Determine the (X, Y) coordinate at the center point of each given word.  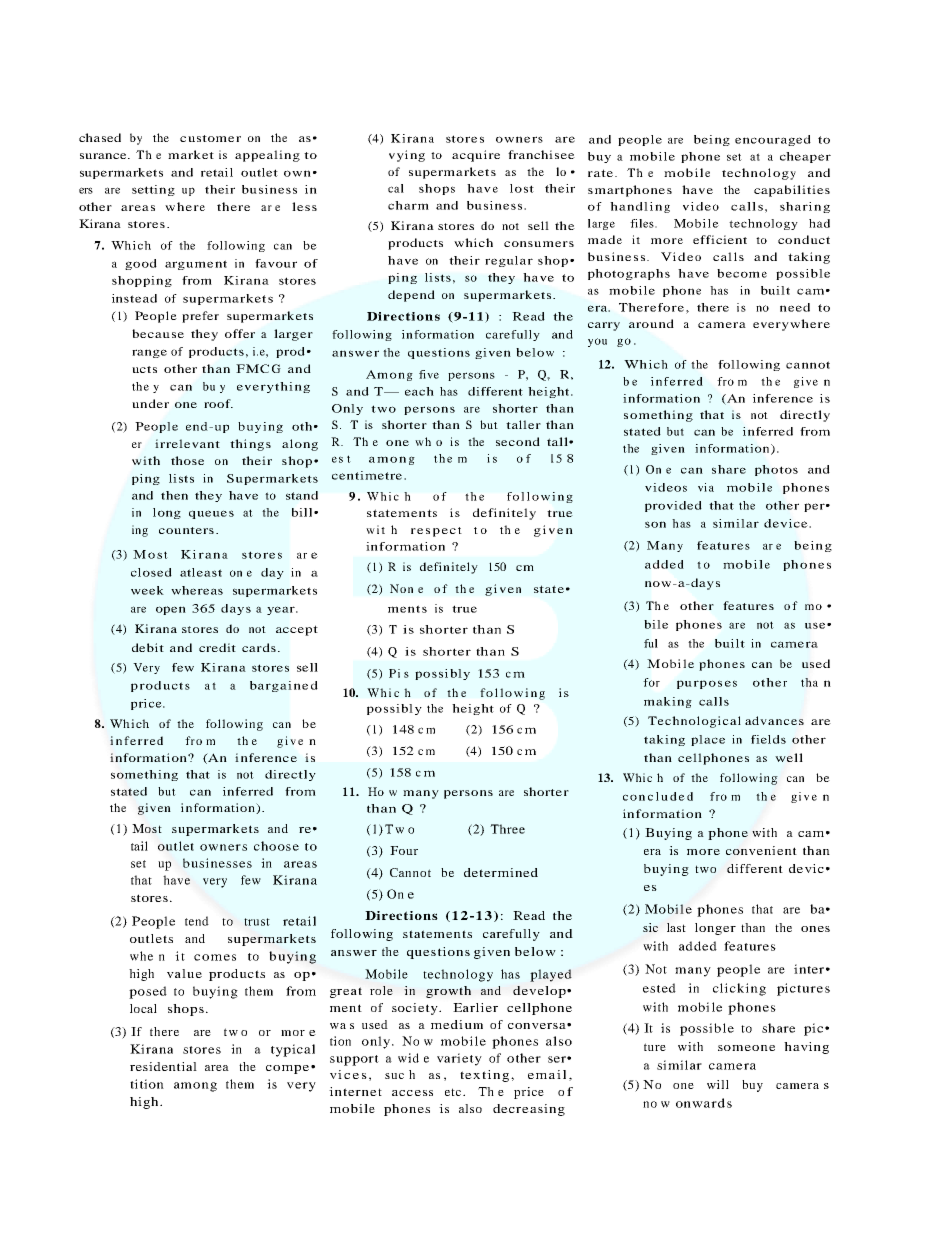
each (419, 391)
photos (776, 470)
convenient (761, 850)
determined (501, 872)
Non (401, 588)
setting (153, 190)
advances (774, 720)
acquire (476, 156)
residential (163, 1066)
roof (218, 403)
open (171, 610)
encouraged (773, 140)
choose (276, 846)
